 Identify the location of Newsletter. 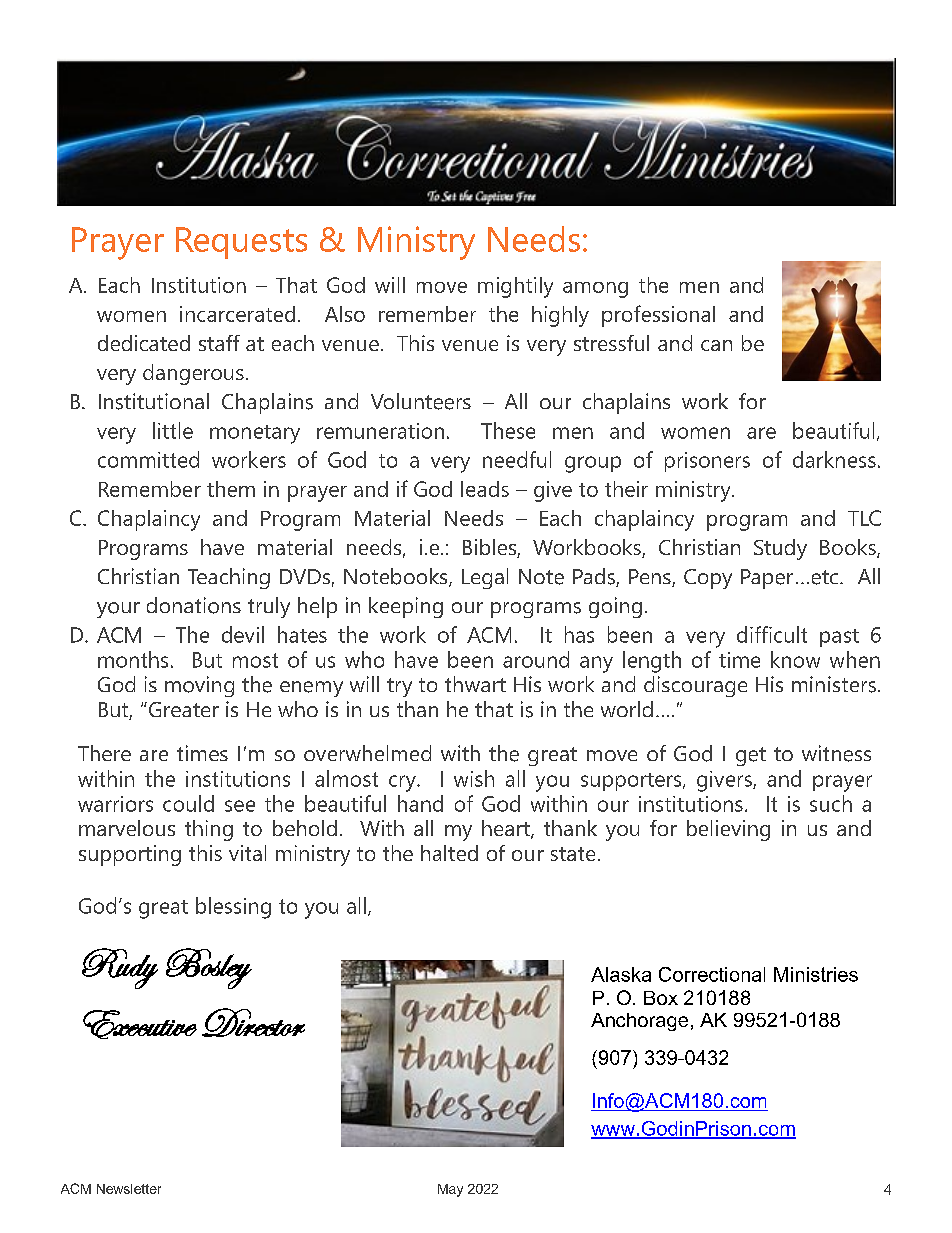
(129, 1189).
